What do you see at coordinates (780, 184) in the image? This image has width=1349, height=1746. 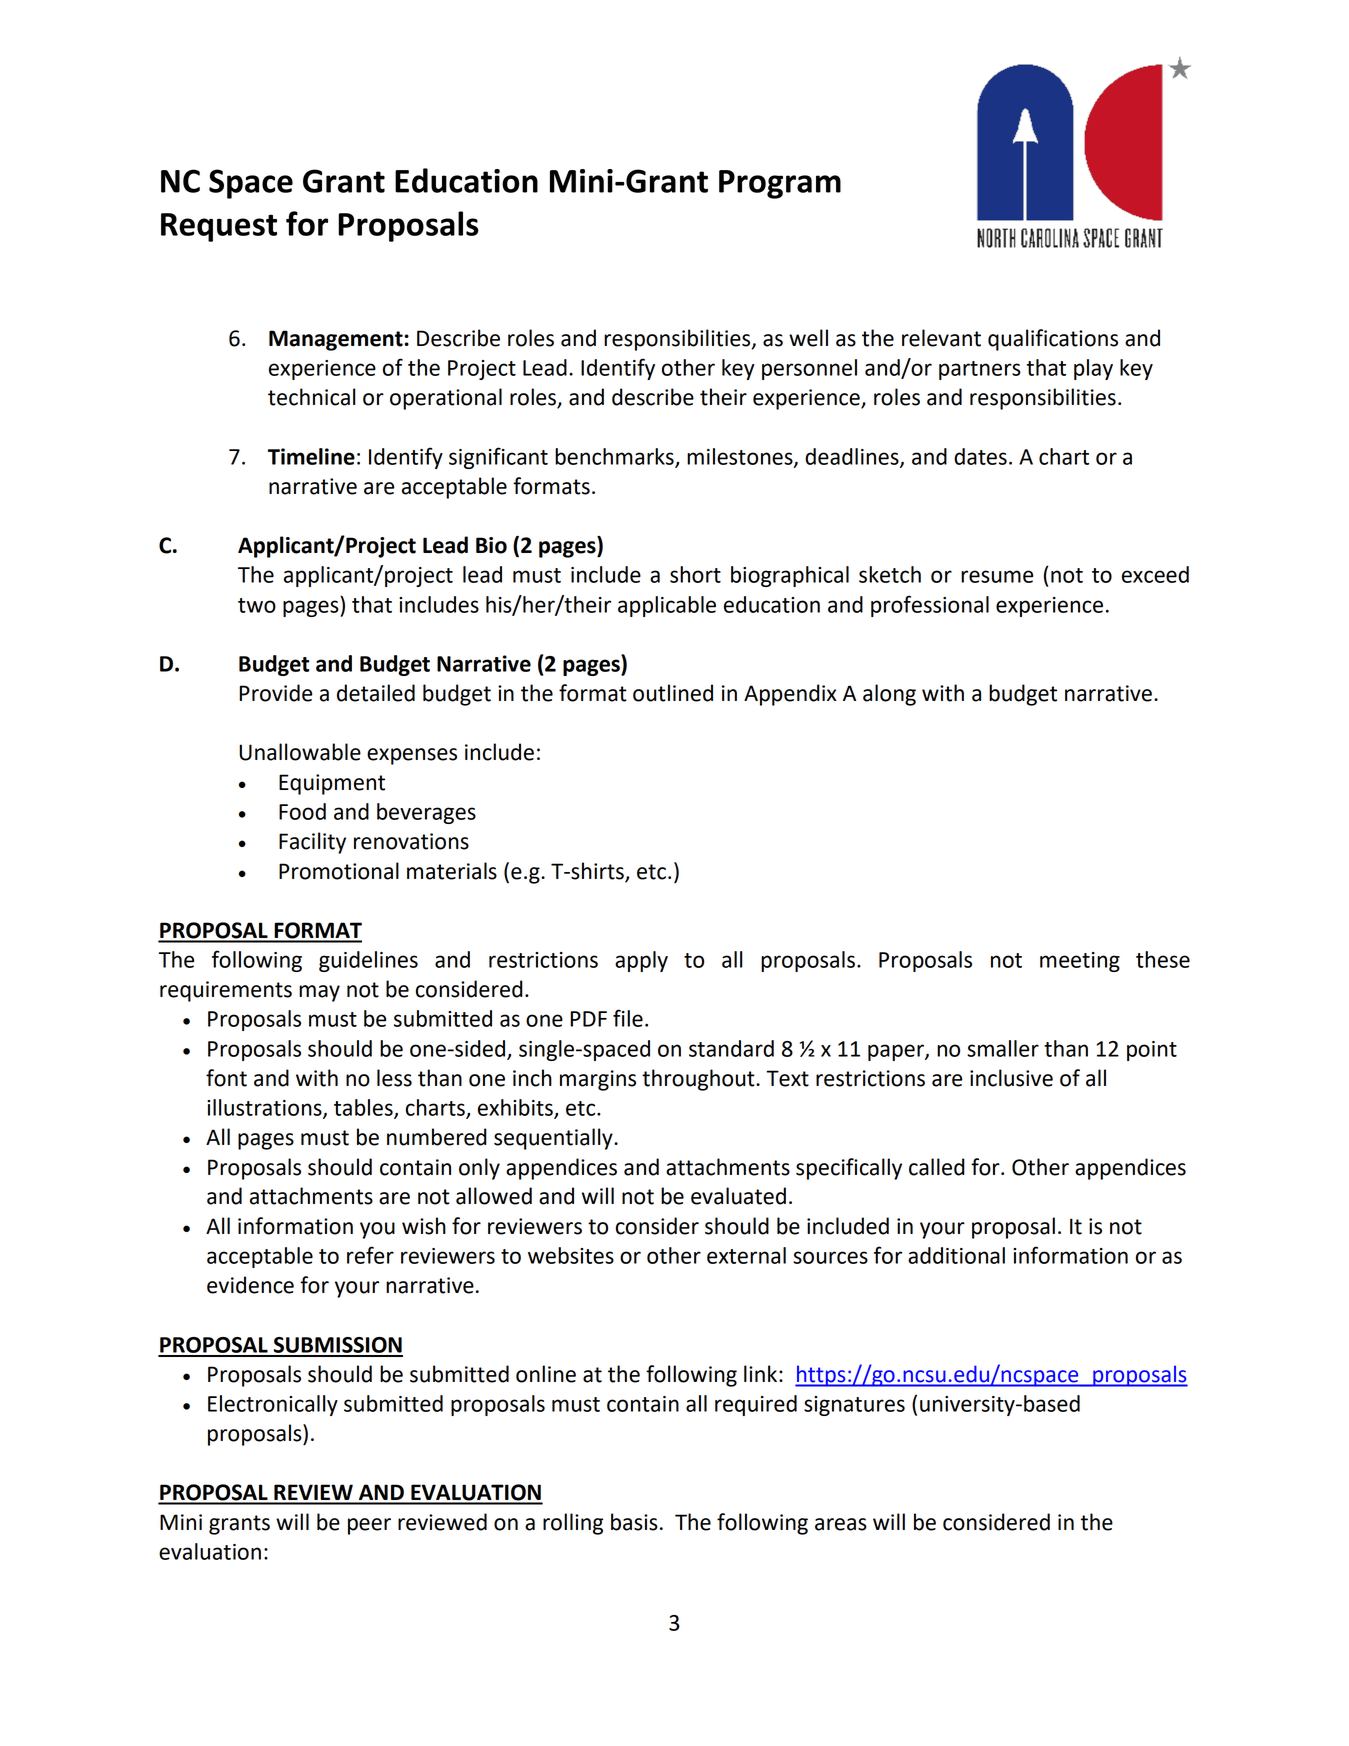 I see `Program` at bounding box center [780, 184].
